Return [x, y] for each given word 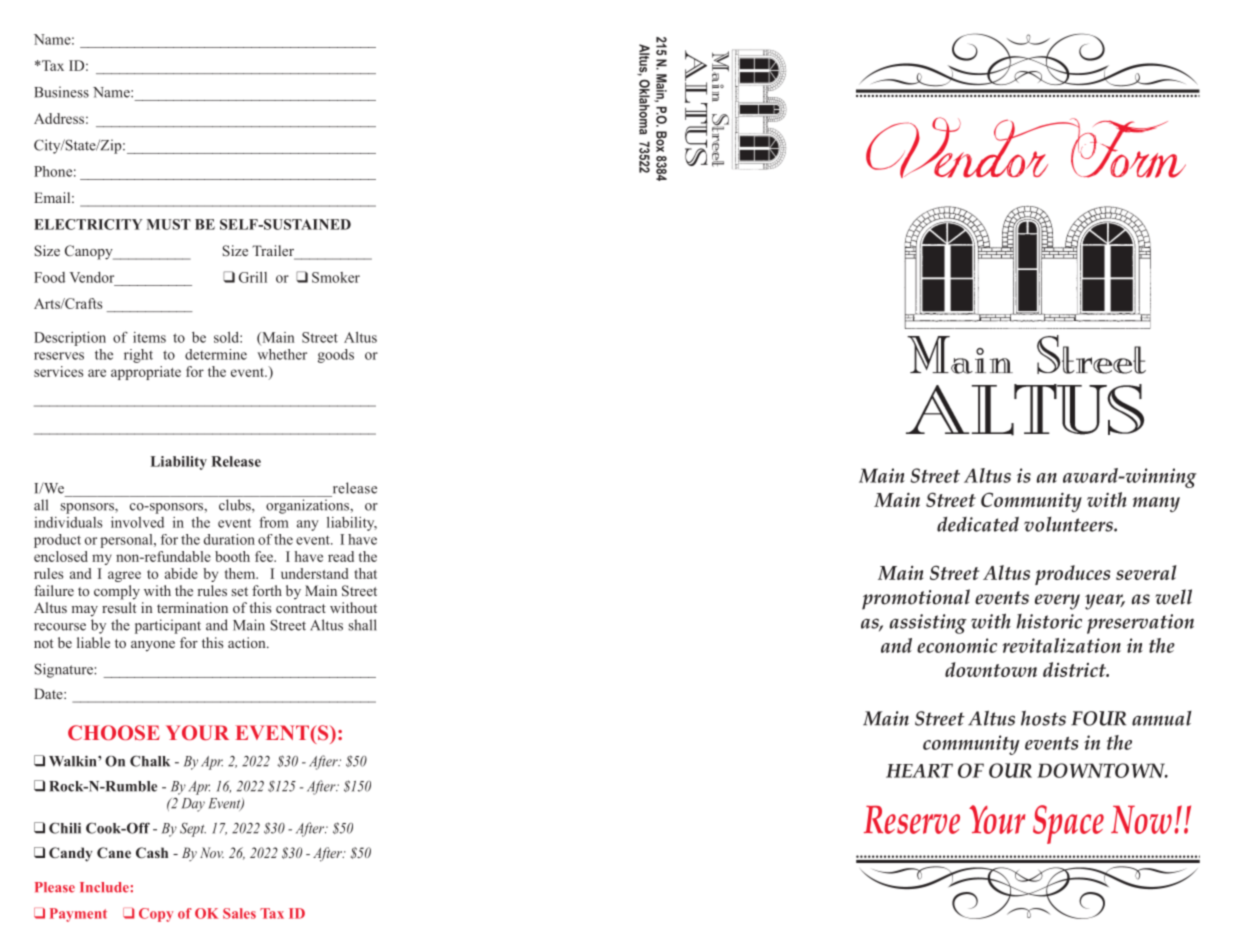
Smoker [336, 277]
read [341, 556]
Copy [156, 915]
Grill [253, 277]
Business [61, 92]
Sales [239, 913]
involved [137, 522]
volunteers [1069, 524]
